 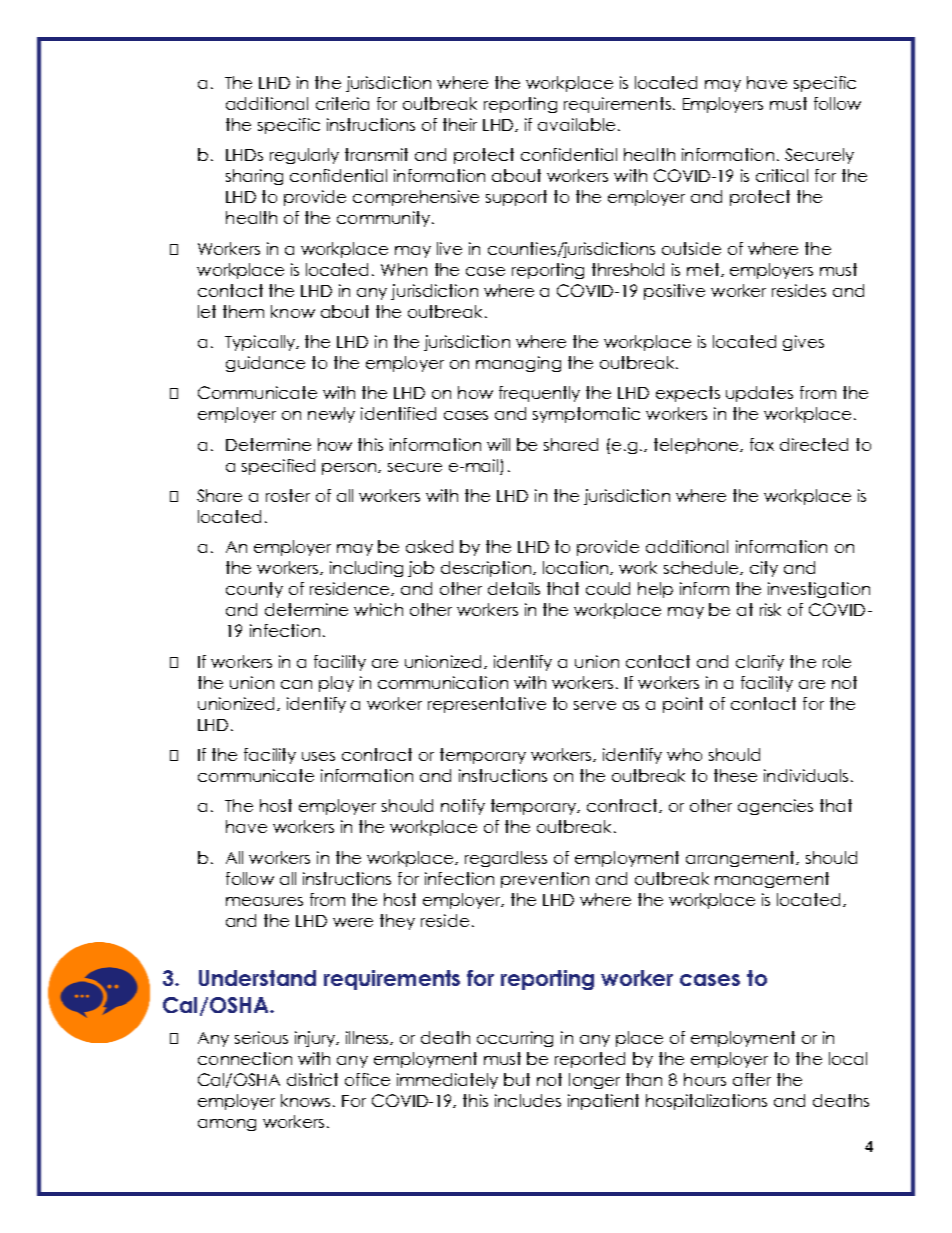 I want to click on county, so click(x=254, y=590).
